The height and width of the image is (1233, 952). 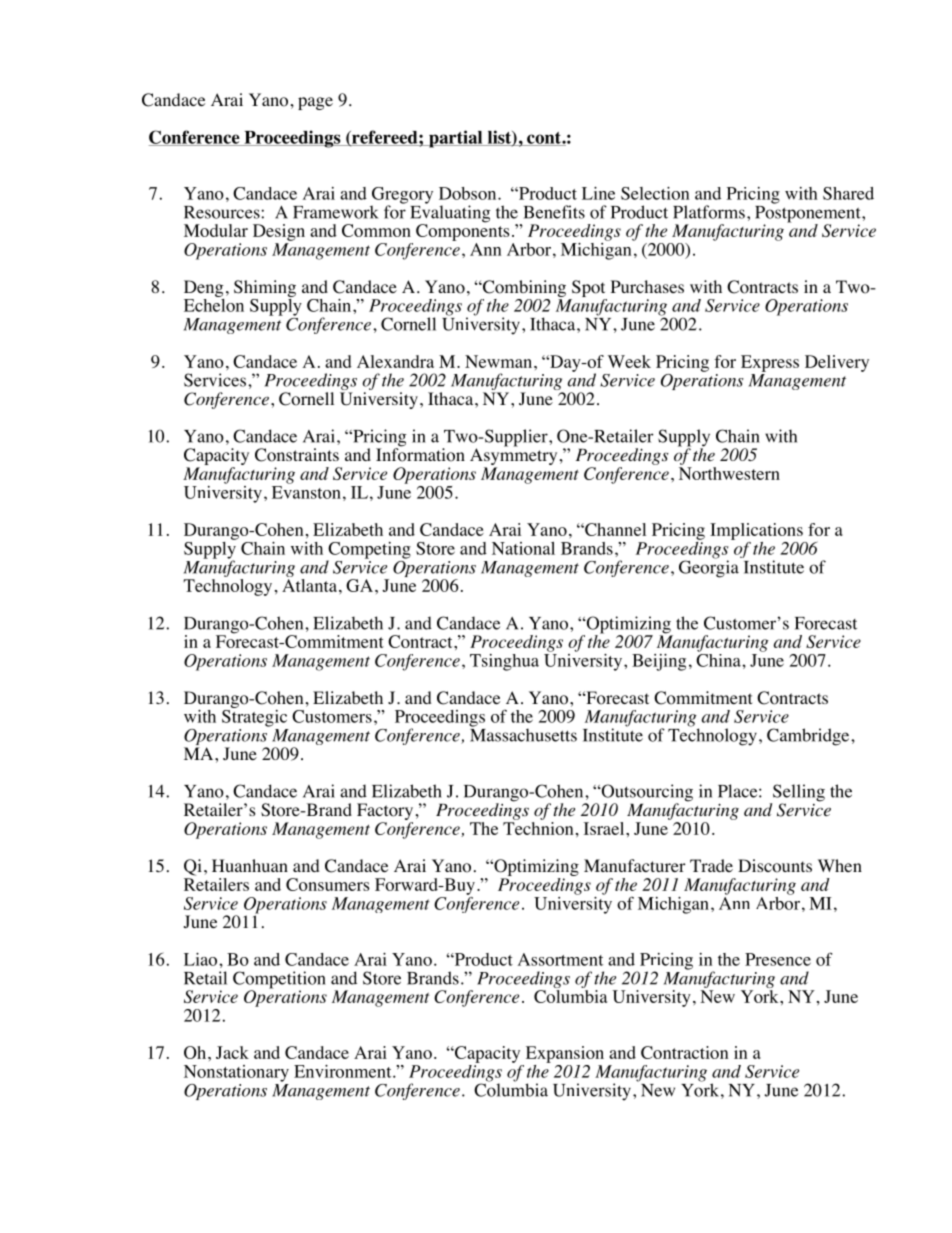 I want to click on partial, so click(x=456, y=139).
